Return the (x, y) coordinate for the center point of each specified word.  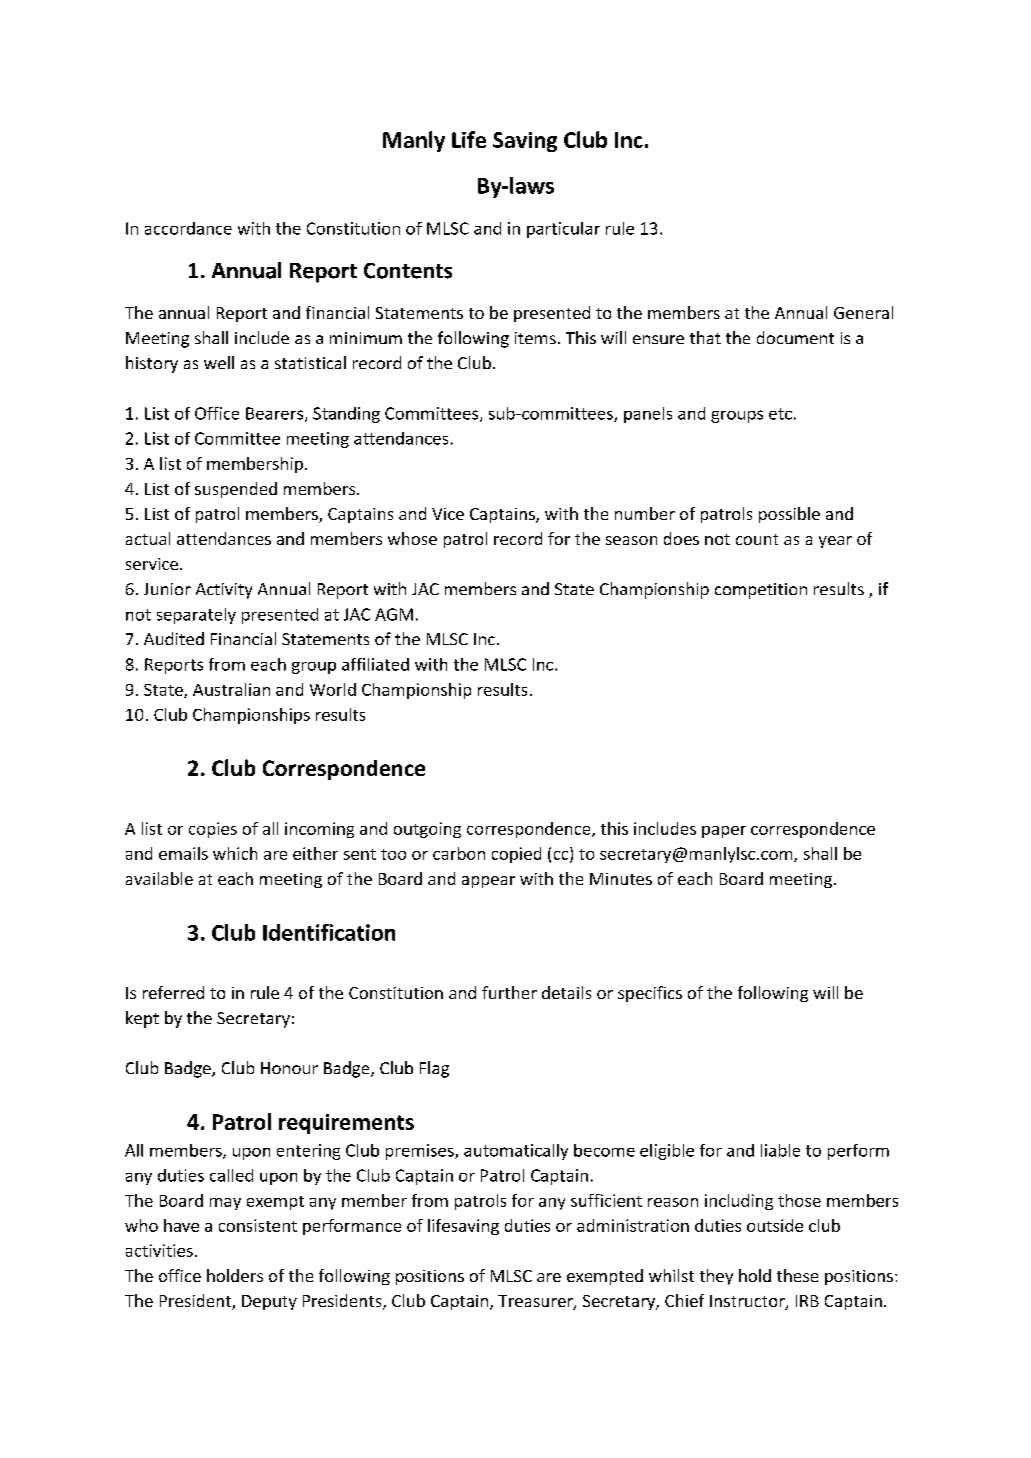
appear (488, 882)
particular (563, 230)
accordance (188, 228)
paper (724, 832)
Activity (224, 591)
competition (761, 591)
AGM (394, 614)
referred (173, 992)
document (795, 337)
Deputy (269, 1302)
